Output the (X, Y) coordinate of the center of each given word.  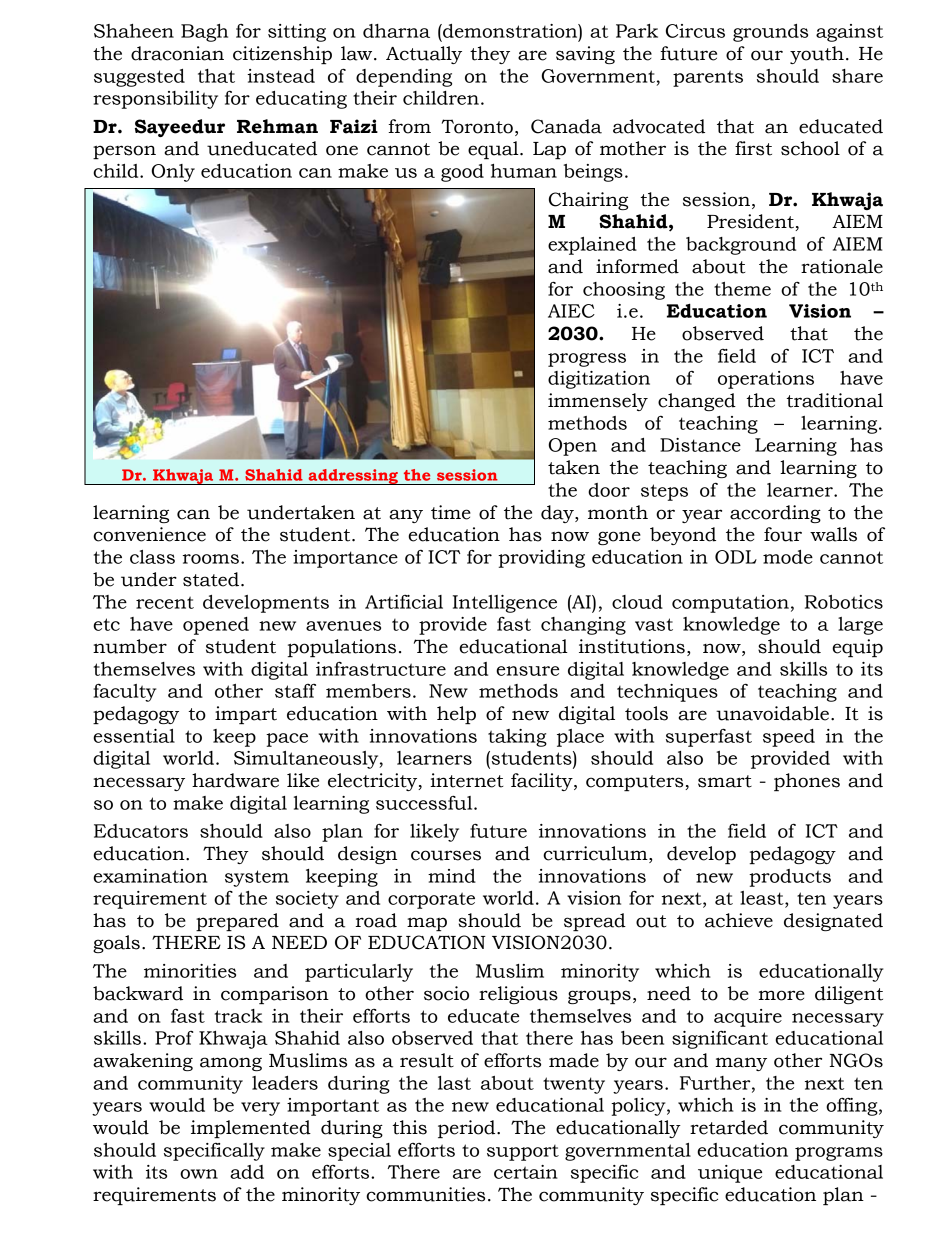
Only (173, 173)
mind (452, 876)
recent (165, 602)
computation (730, 604)
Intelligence (505, 604)
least (763, 898)
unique (730, 1174)
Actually (424, 55)
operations (766, 380)
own (199, 1174)
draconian (177, 53)
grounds (770, 33)
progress (587, 360)
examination (150, 876)
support (523, 1153)
